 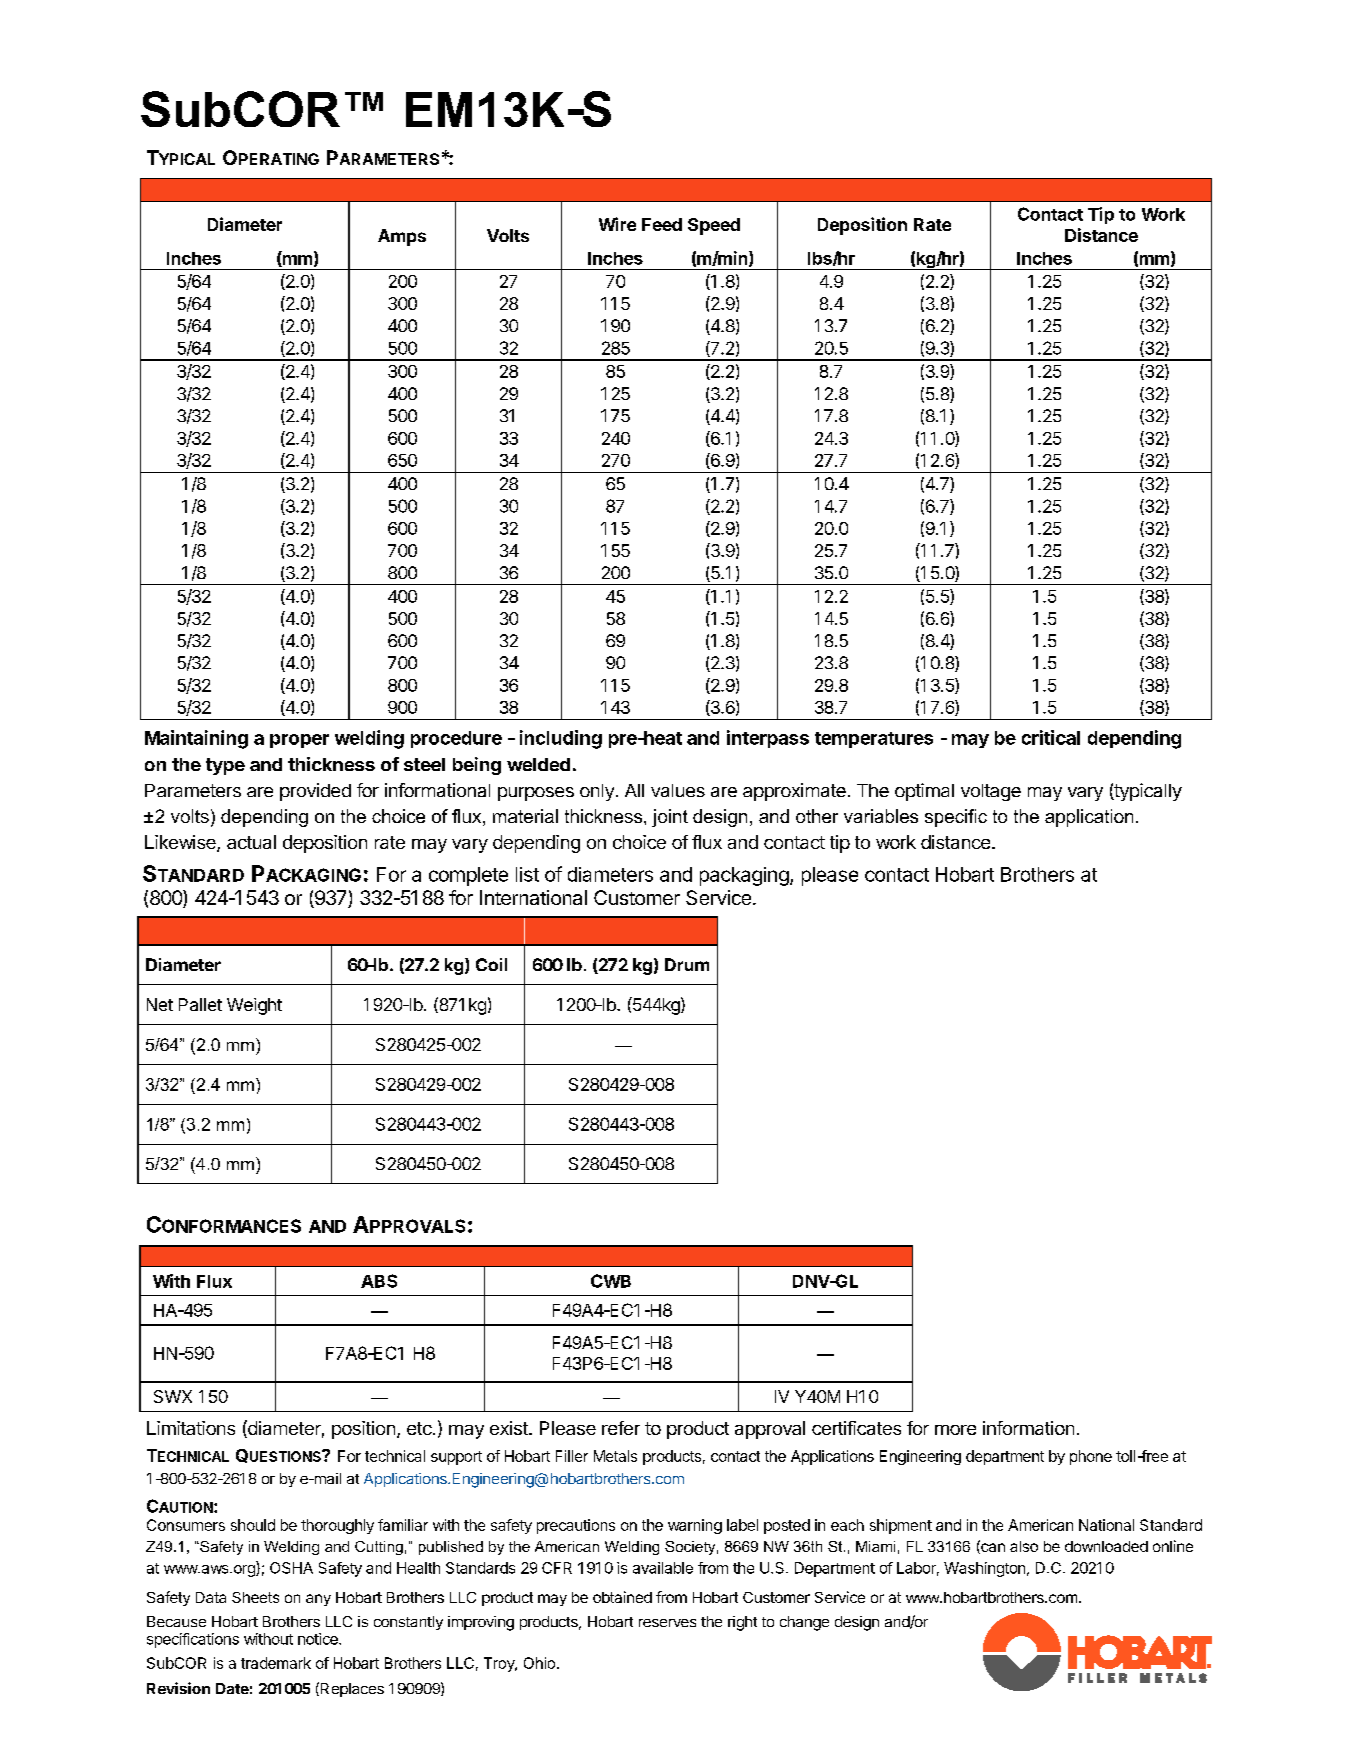 I want to click on critical, so click(x=1051, y=737).
